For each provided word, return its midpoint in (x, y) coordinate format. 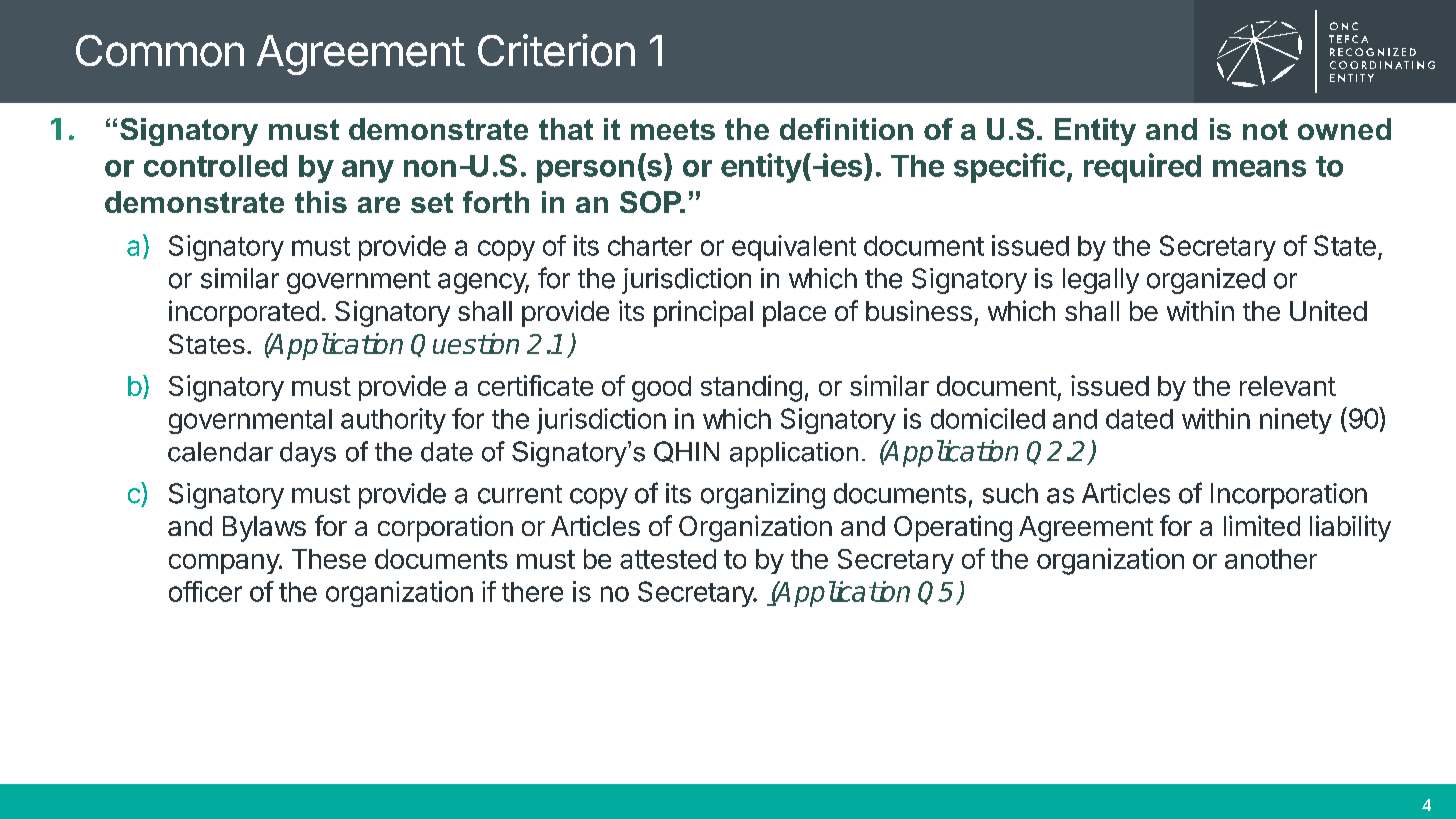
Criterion (556, 50)
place (794, 314)
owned (1344, 129)
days (308, 454)
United (1328, 310)
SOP (652, 202)
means (1259, 168)
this (321, 202)
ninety (1296, 421)
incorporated (244, 313)
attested (668, 559)
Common (160, 51)
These (329, 559)
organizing (763, 496)
